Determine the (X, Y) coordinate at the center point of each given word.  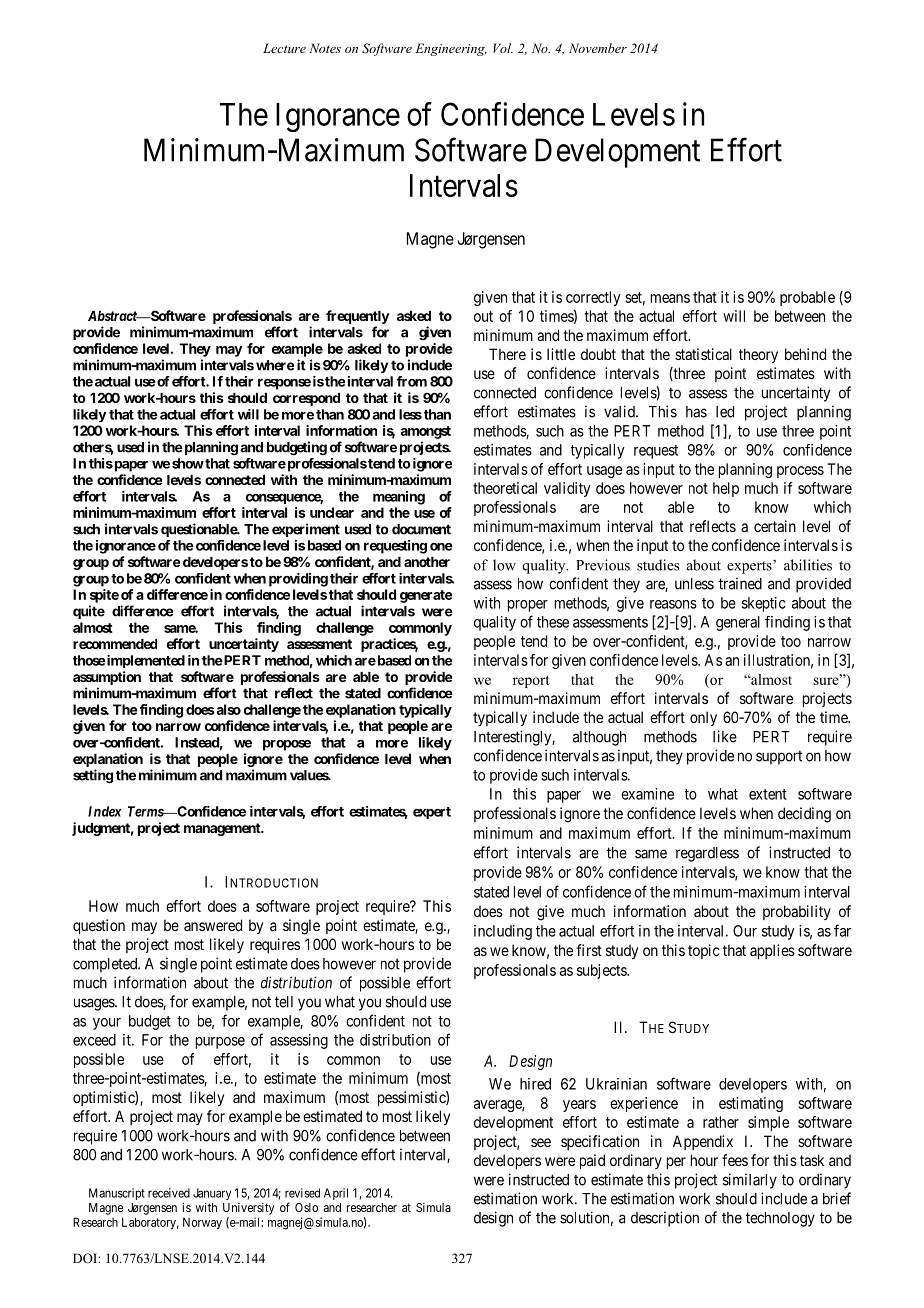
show (188, 463)
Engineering (451, 49)
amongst (425, 432)
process (800, 472)
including (503, 932)
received (169, 1193)
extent (768, 794)
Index (105, 811)
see (541, 1142)
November (598, 48)
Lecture (284, 48)
